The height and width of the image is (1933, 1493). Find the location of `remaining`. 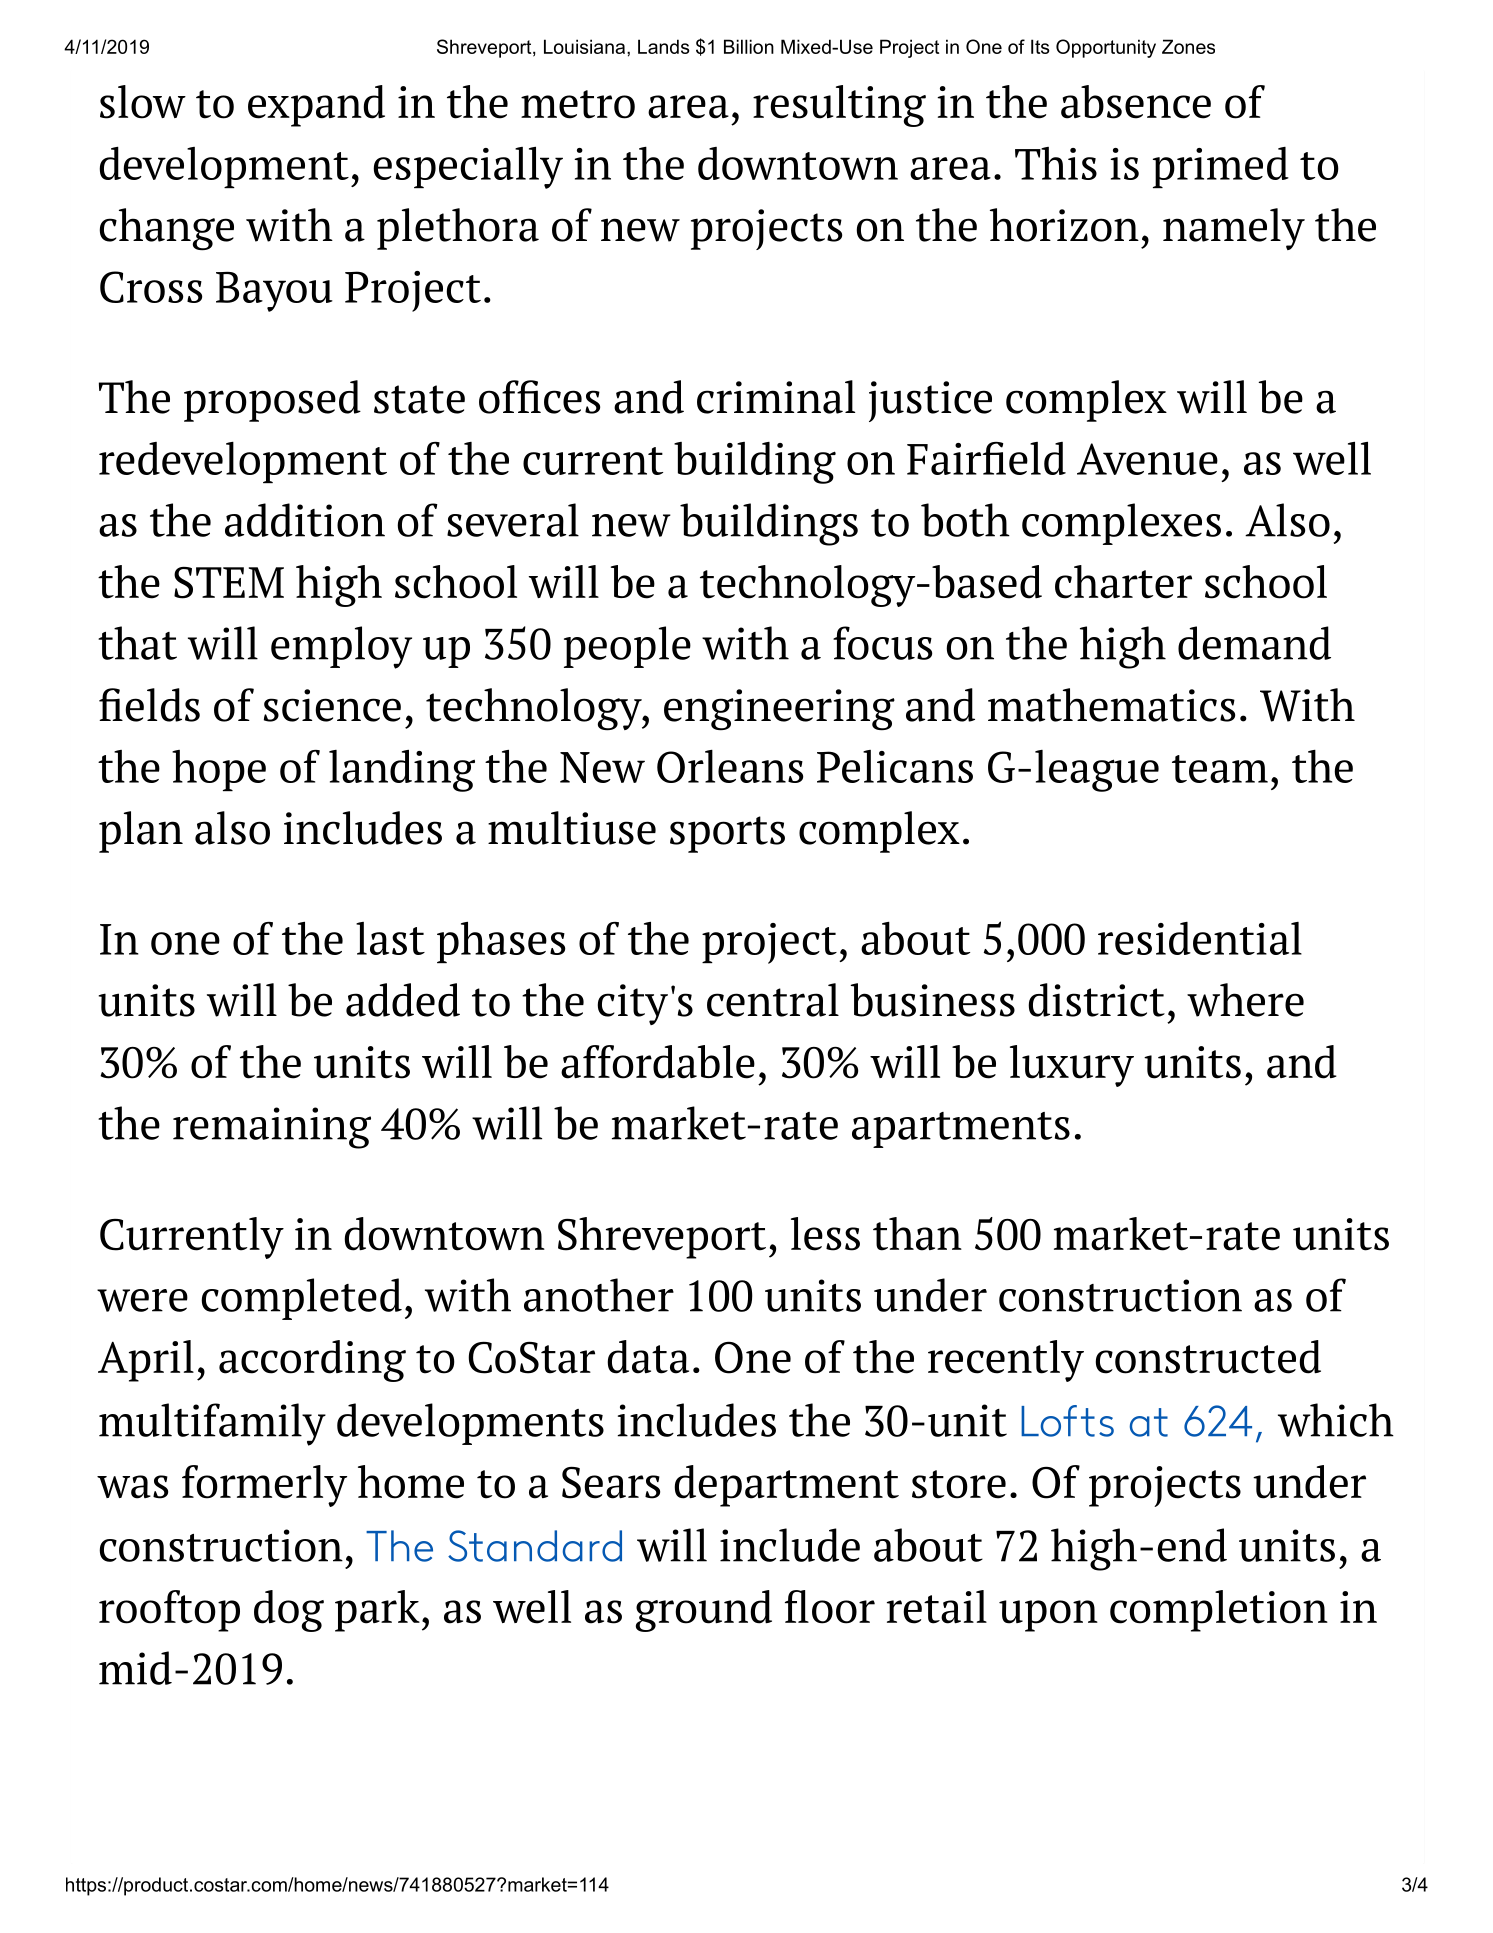

remaining is located at coordinates (272, 1128).
